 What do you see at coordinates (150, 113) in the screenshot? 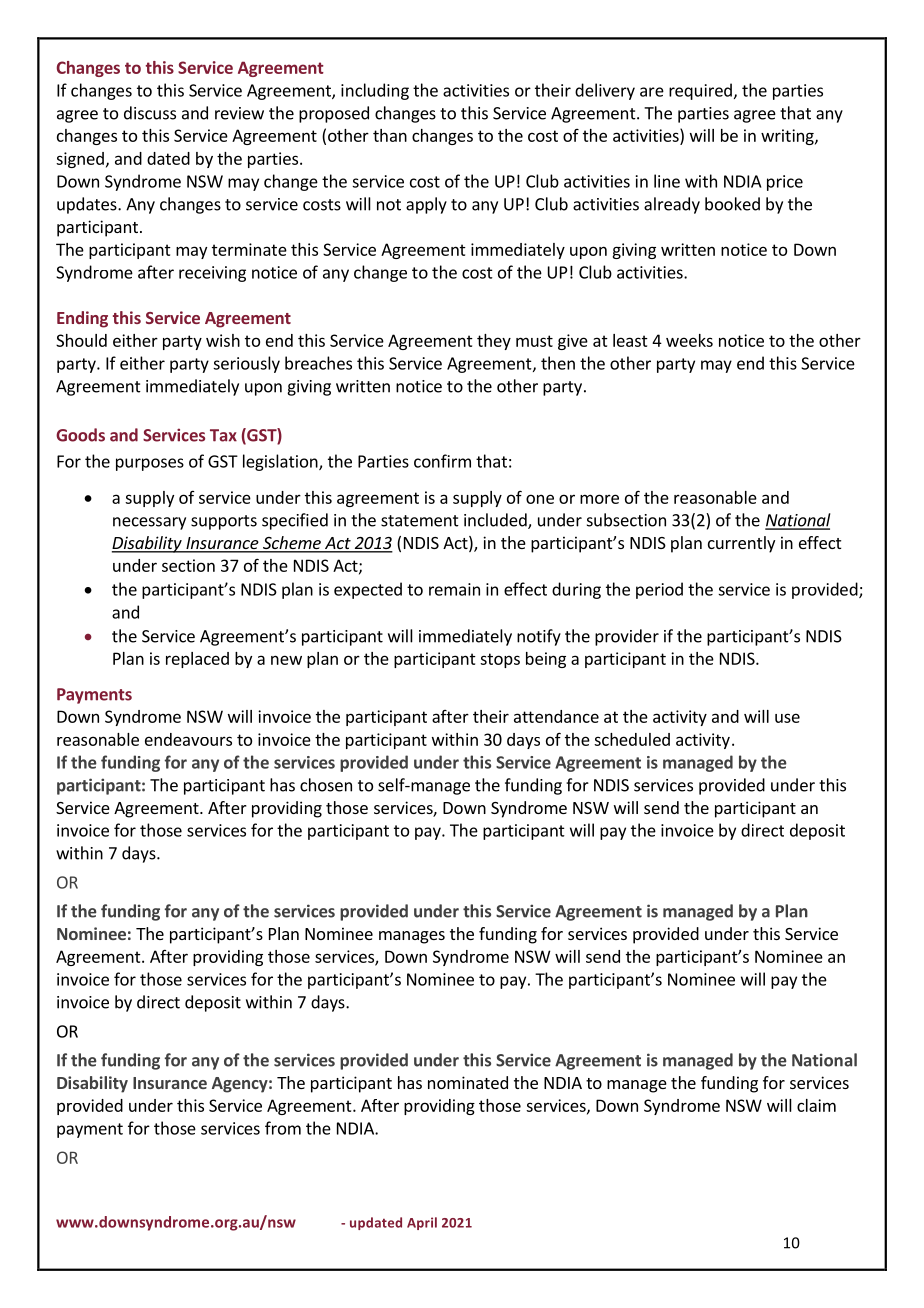
I see `discuss` at bounding box center [150, 113].
